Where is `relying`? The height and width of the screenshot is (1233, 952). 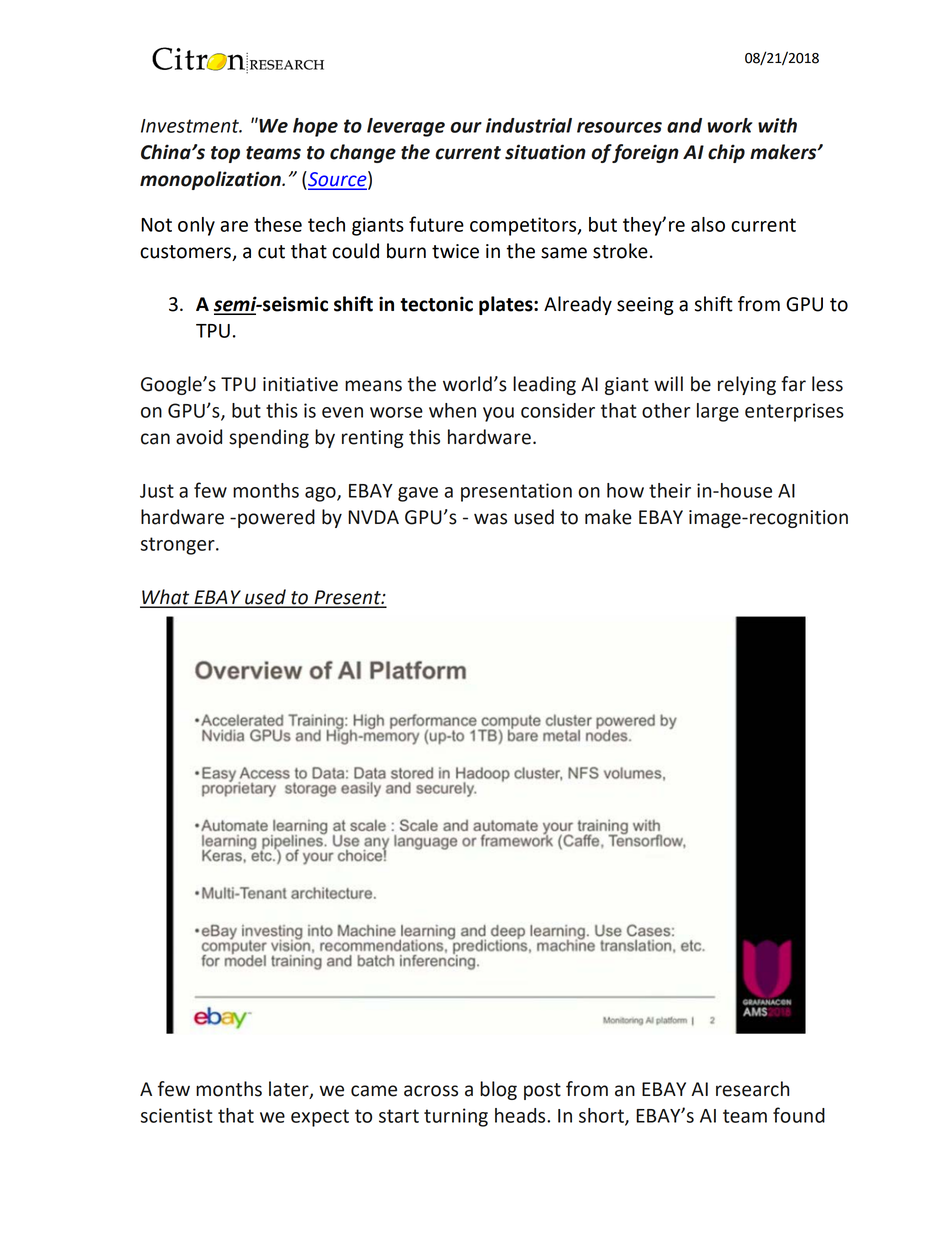 relying is located at coordinates (747, 385).
